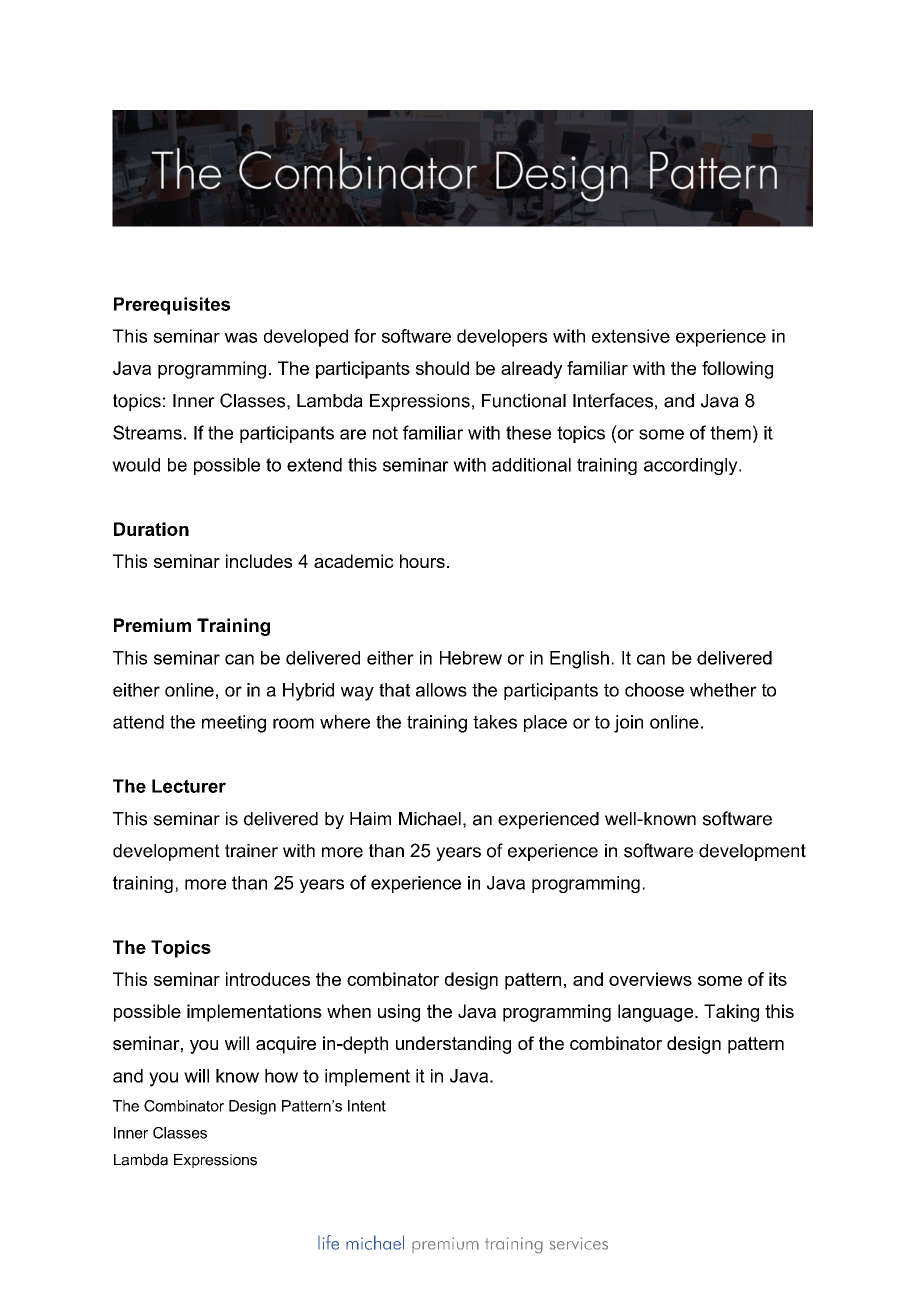 This screenshot has height=1308, width=924. I want to click on Duration, so click(151, 529).
